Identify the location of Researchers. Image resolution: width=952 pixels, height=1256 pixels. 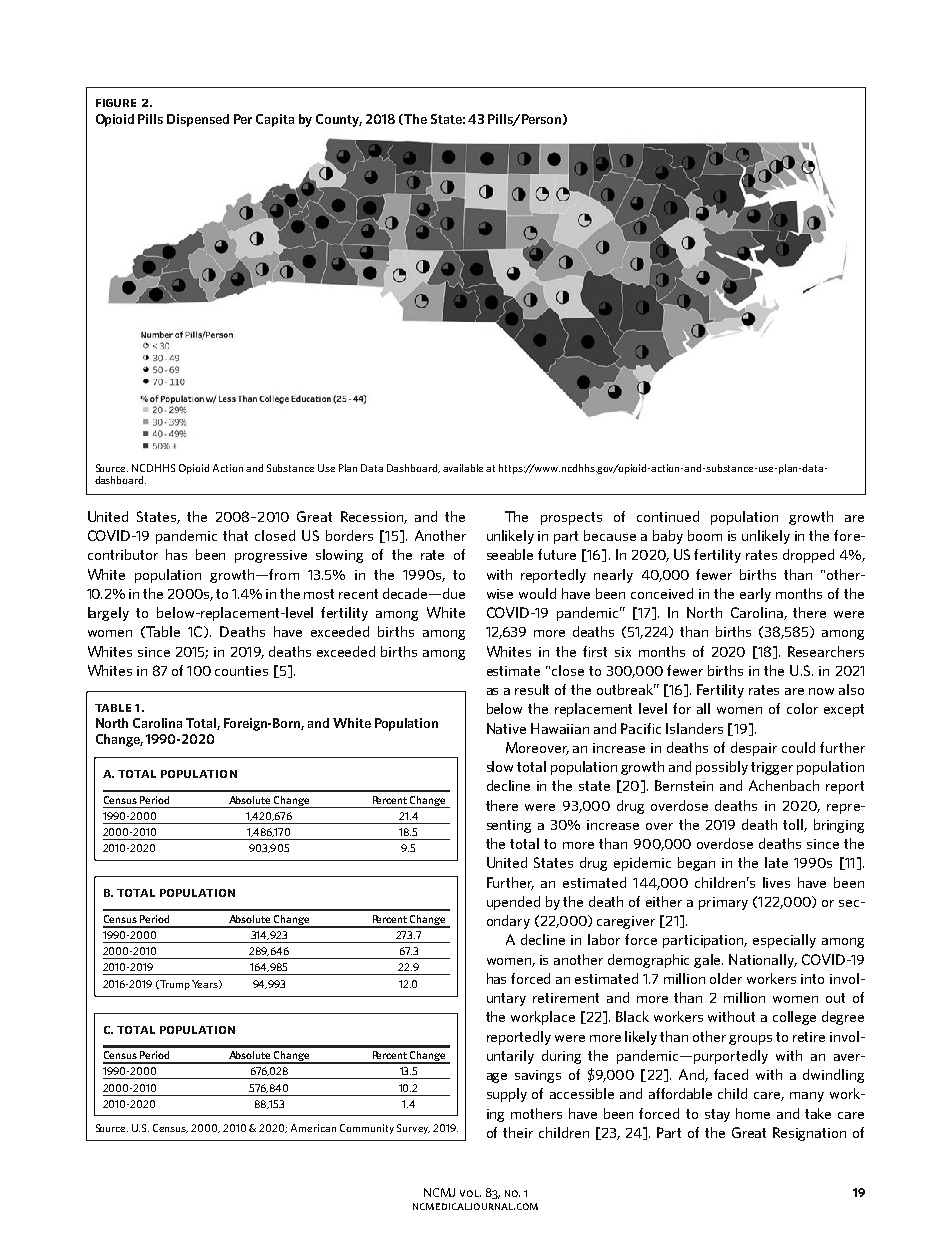
(826, 651).
